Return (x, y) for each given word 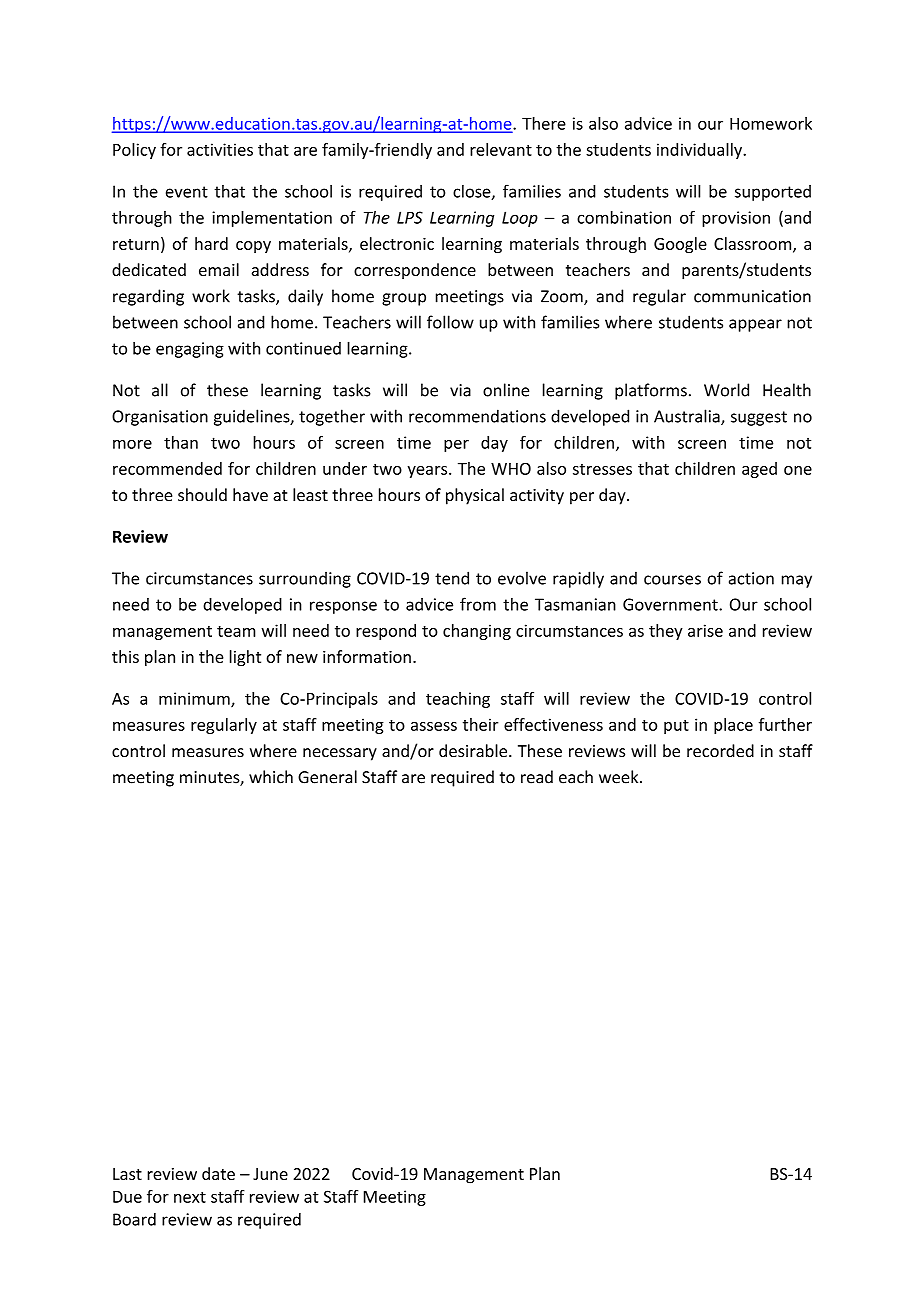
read (537, 777)
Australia (688, 417)
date (218, 1173)
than (181, 442)
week (620, 777)
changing (477, 632)
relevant (501, 149)
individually (701, 151)
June (270, 1174)
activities (220, 149)
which (271, 777)
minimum (195, 699)
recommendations (477, 416)
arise (705, 630)
